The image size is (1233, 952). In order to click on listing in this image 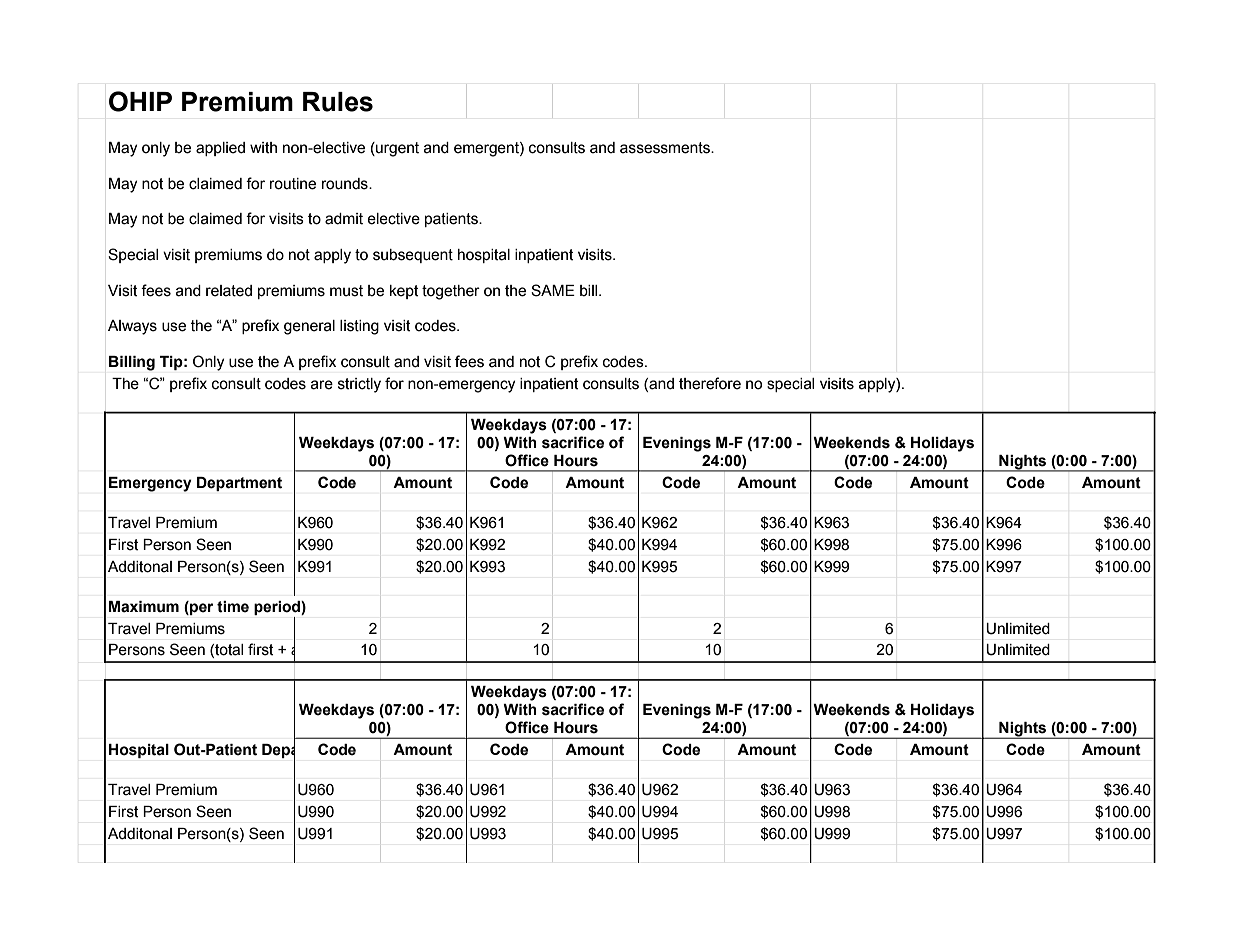, I will do `click(359, 327)`.
